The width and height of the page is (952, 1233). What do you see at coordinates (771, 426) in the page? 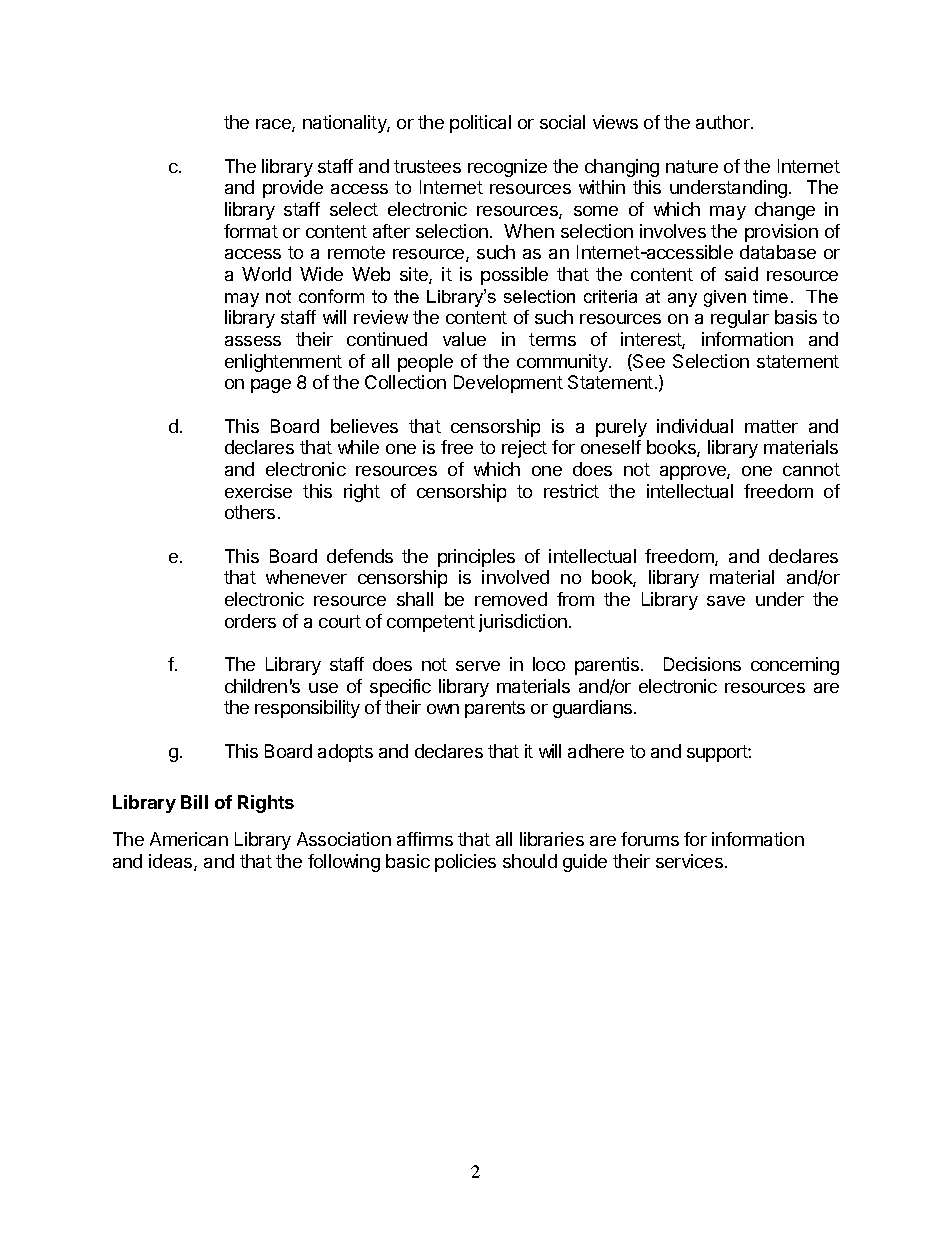
I see `matter` at bounding box center [771, 426].
